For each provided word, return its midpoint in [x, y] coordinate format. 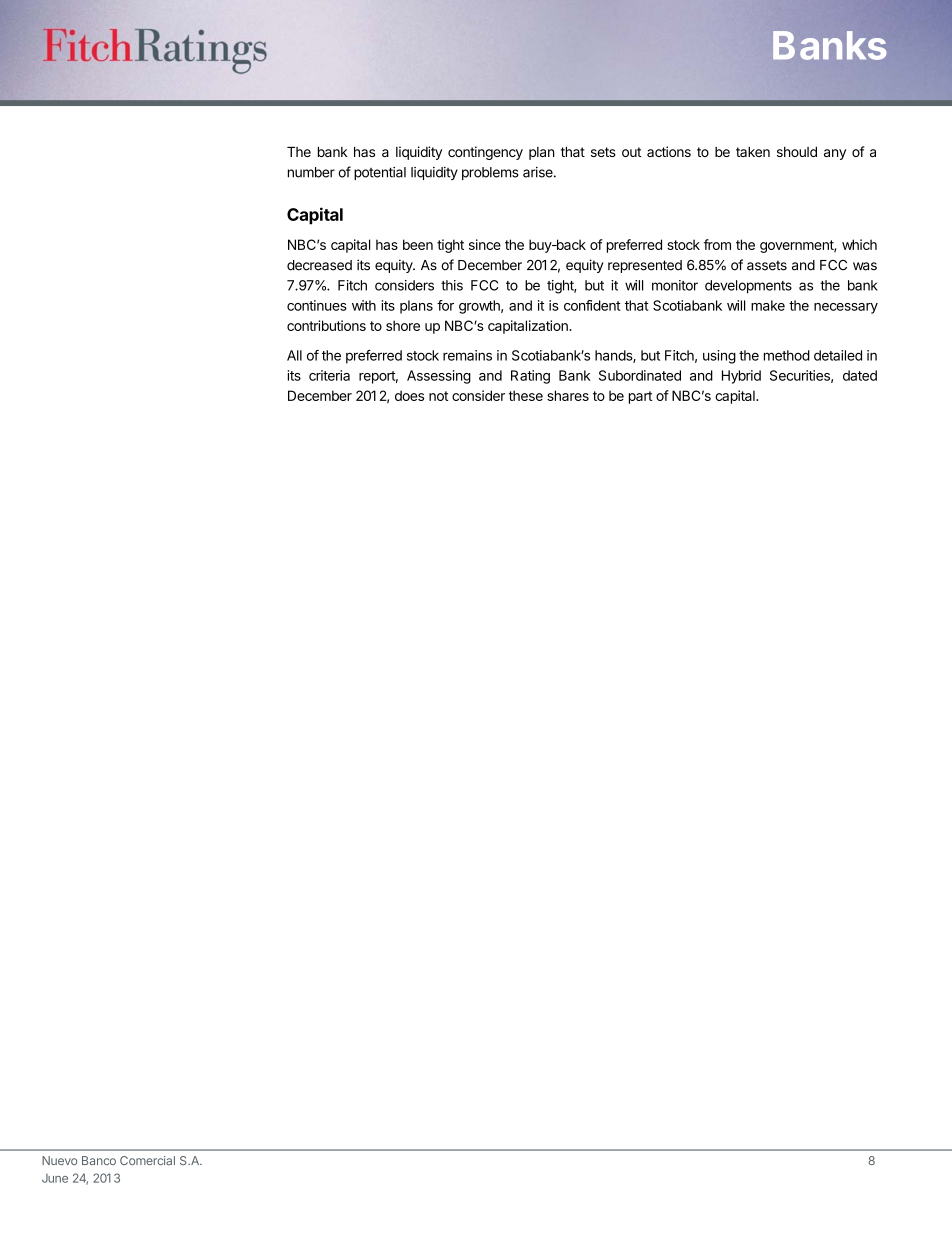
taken [753, 152]
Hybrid [741, 377]
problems [490, 173]
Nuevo [59, 1160]
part [640, 397]
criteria [329, 375]
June [55, 1178]
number [311, 172]
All [294, 355]
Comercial [147, 1160]
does [409, 395]
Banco [99, 1160]
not [438, 396]
